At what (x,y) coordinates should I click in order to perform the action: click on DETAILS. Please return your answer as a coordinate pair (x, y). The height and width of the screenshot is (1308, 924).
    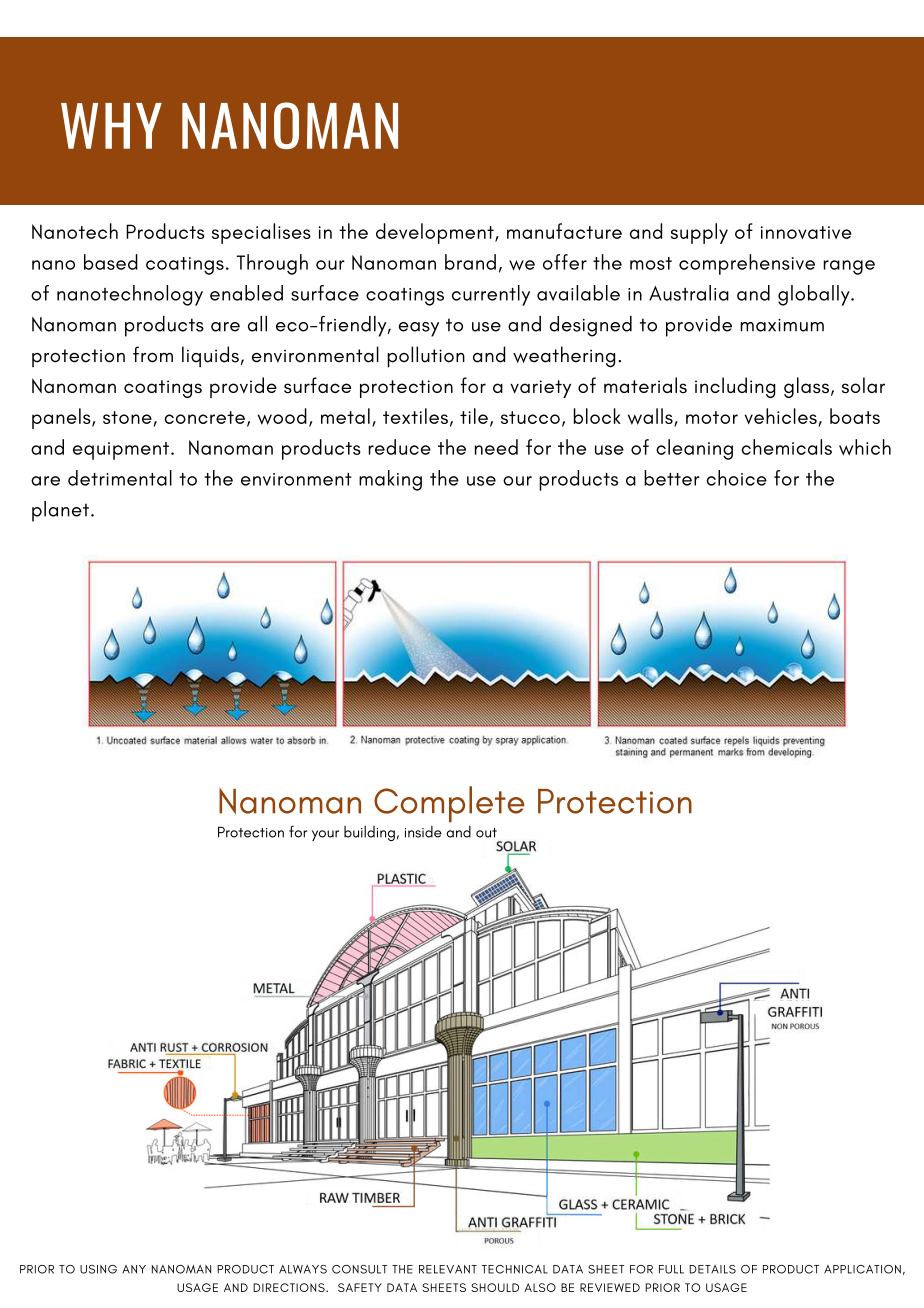
    Looking at the image, I should click on (712, 1269).
